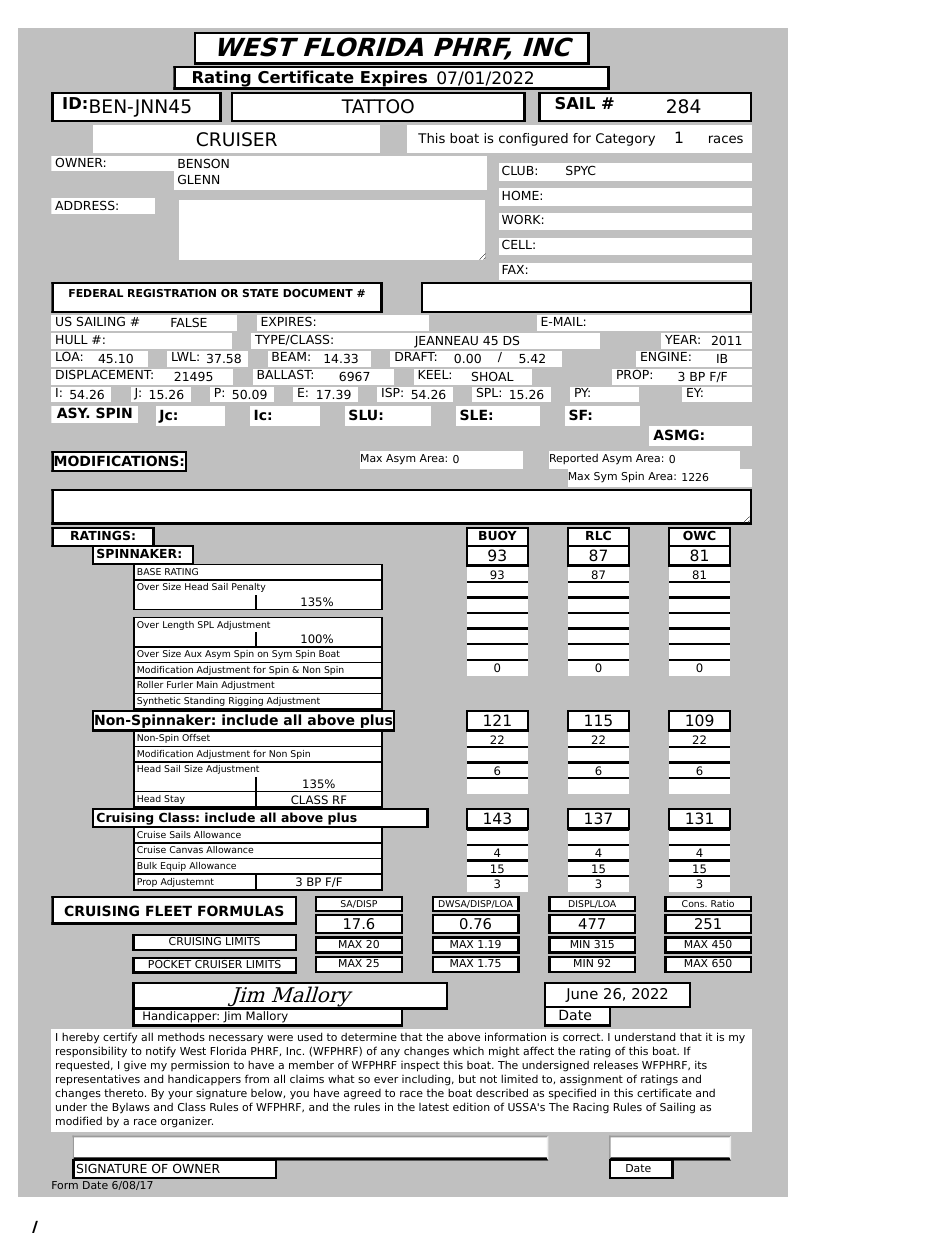 This screenshot has height=1233, width=952. I want to click on configured, so click(533, 139).
